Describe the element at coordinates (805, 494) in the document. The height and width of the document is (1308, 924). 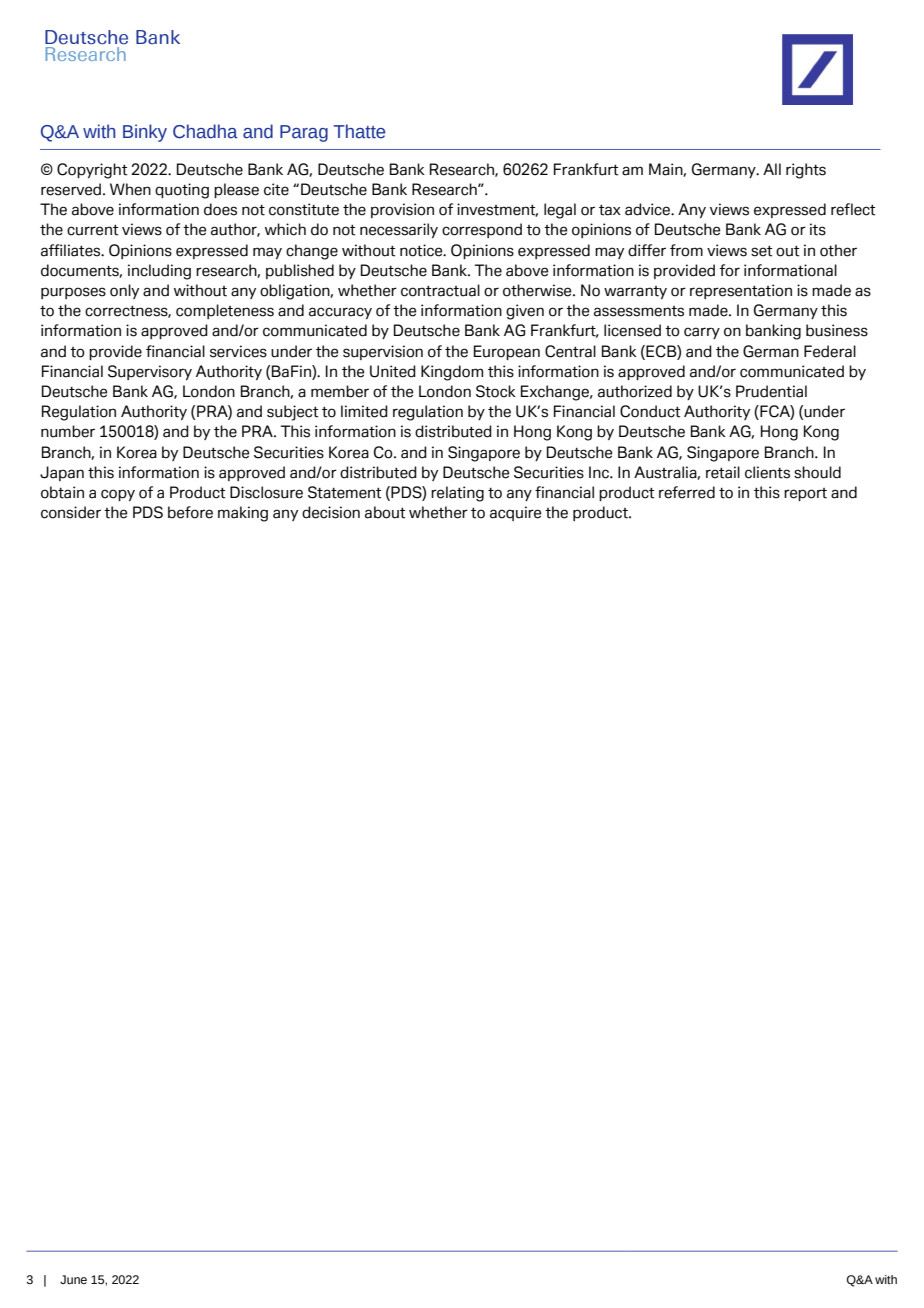
I see `report` at that location.
